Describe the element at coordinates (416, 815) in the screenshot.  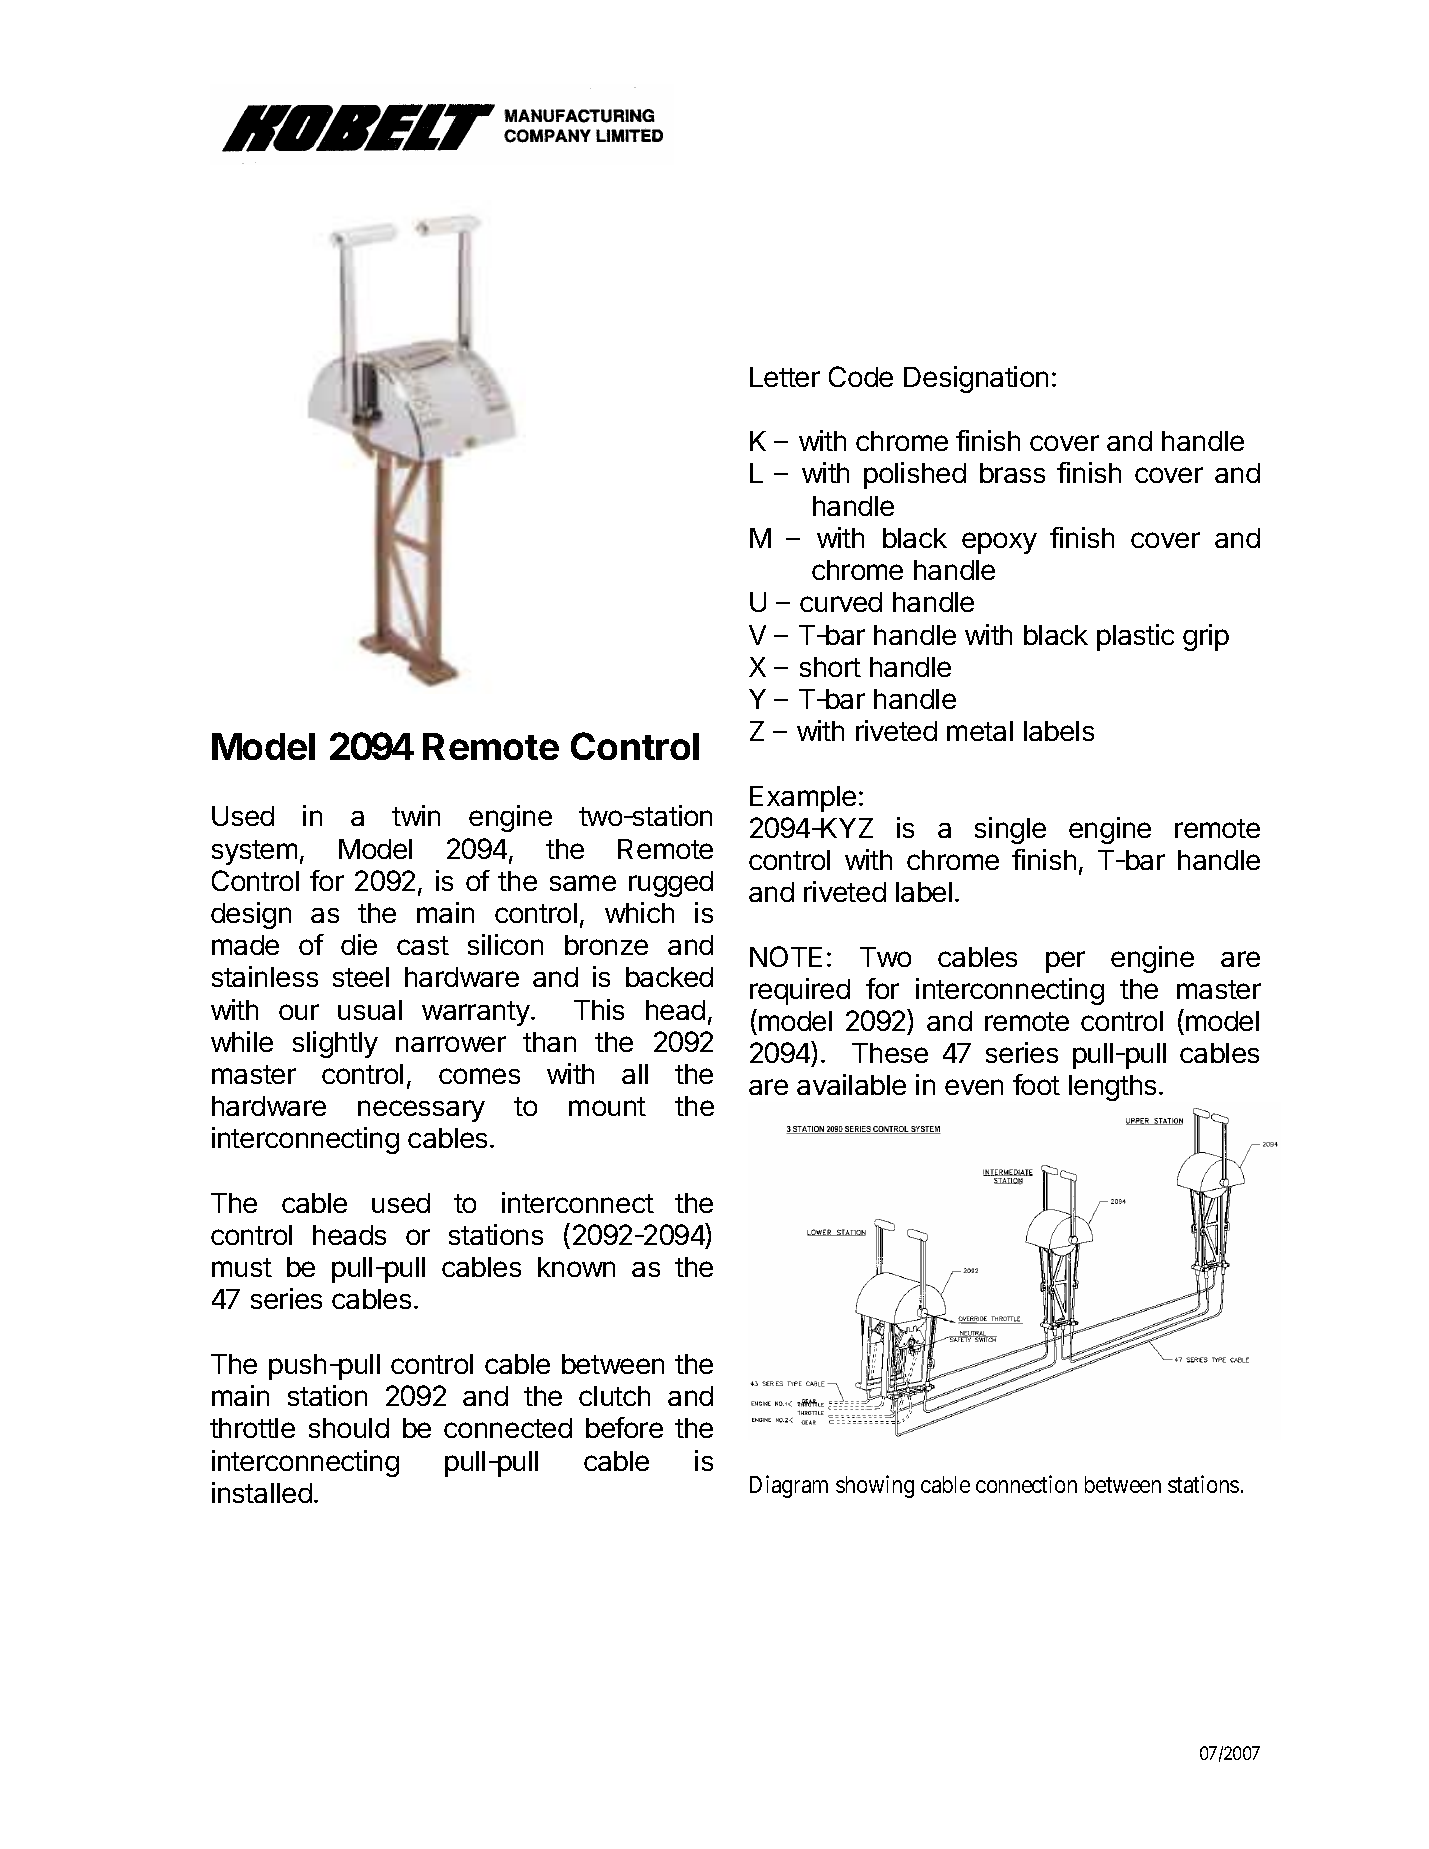
I see `twin` at that location.
